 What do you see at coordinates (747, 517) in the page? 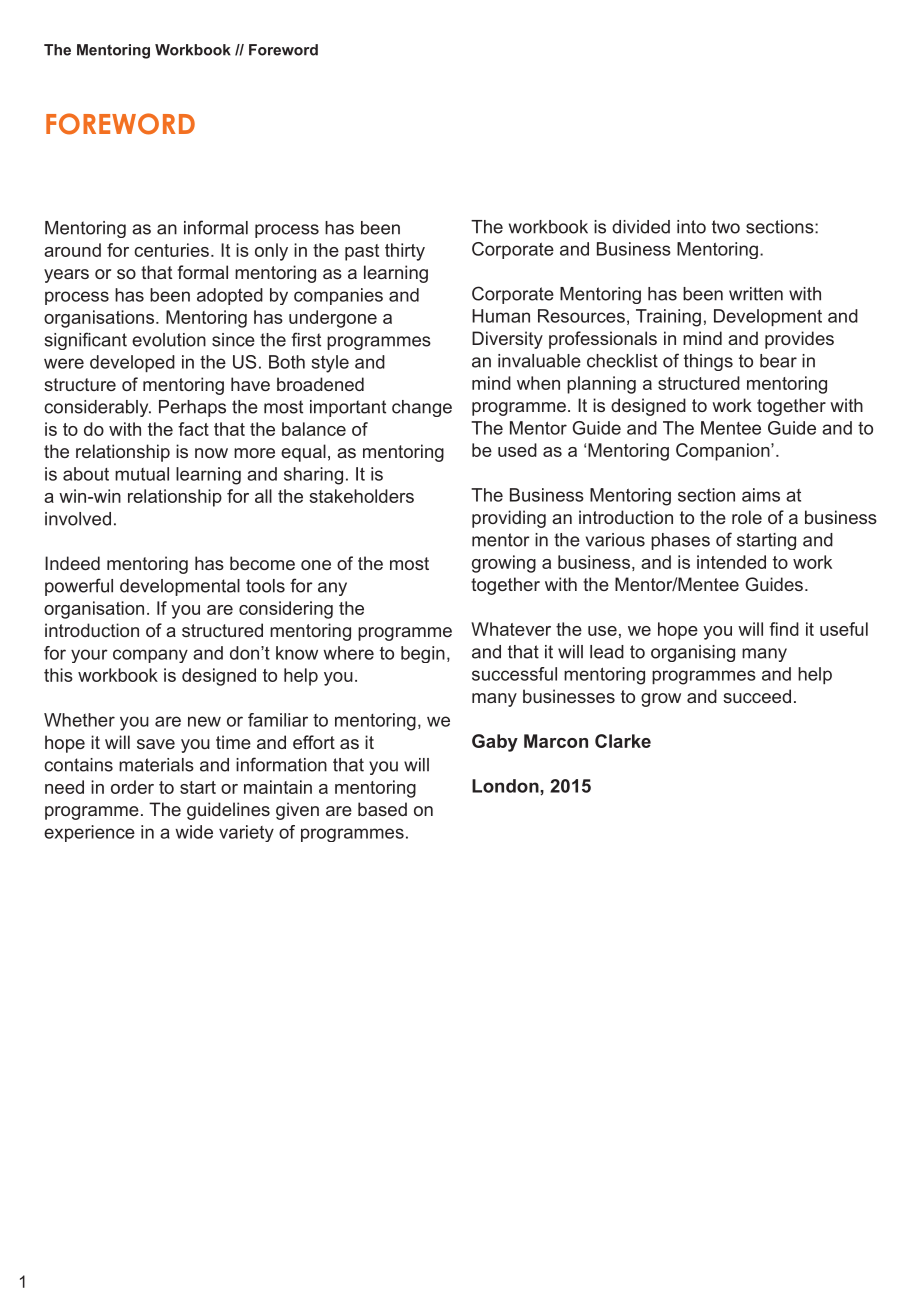
I see `role` at bounding box center [747, 517].
